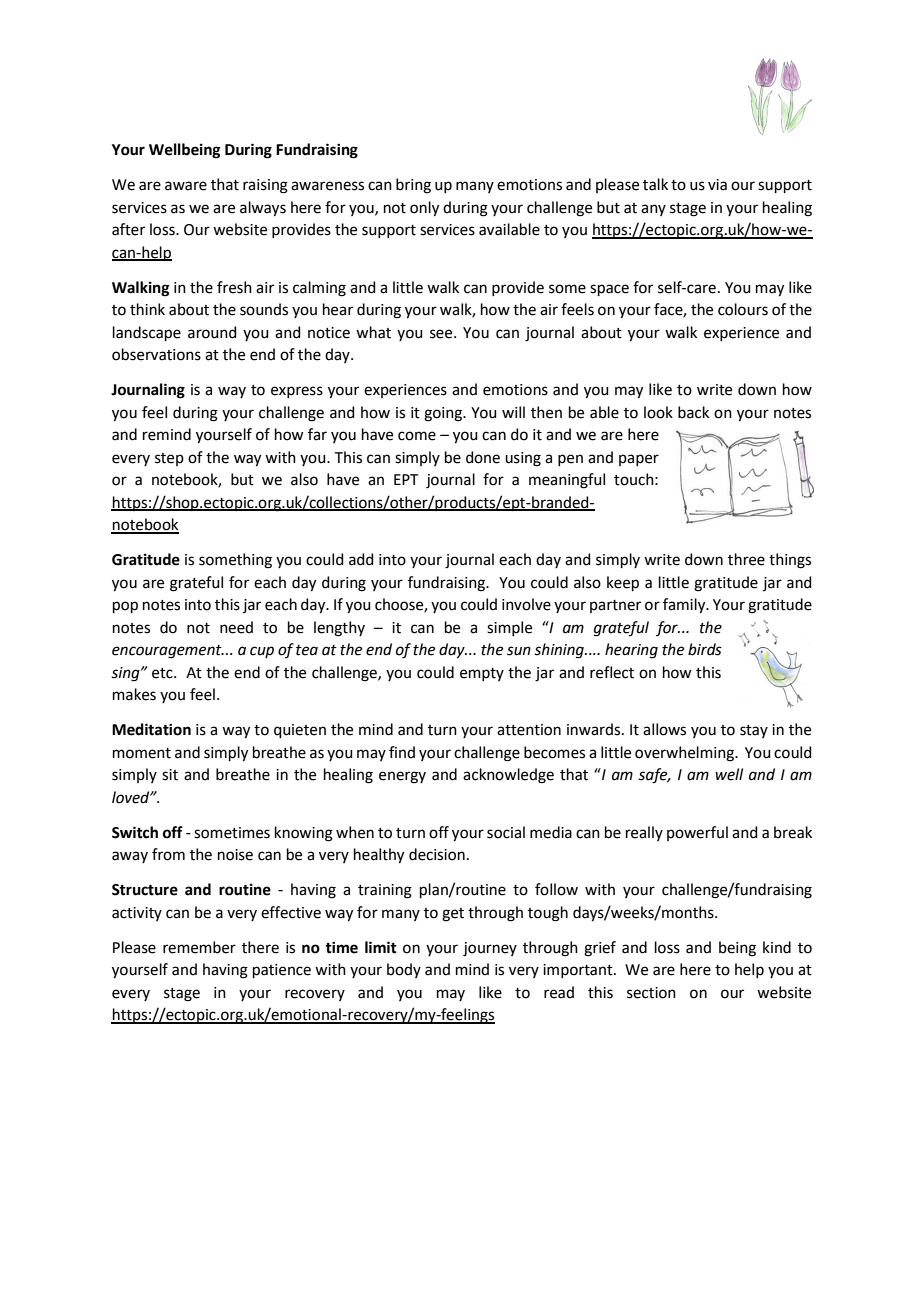 The width and height of the document is (924, 1308). I want to click on via, so click(717, 185).
